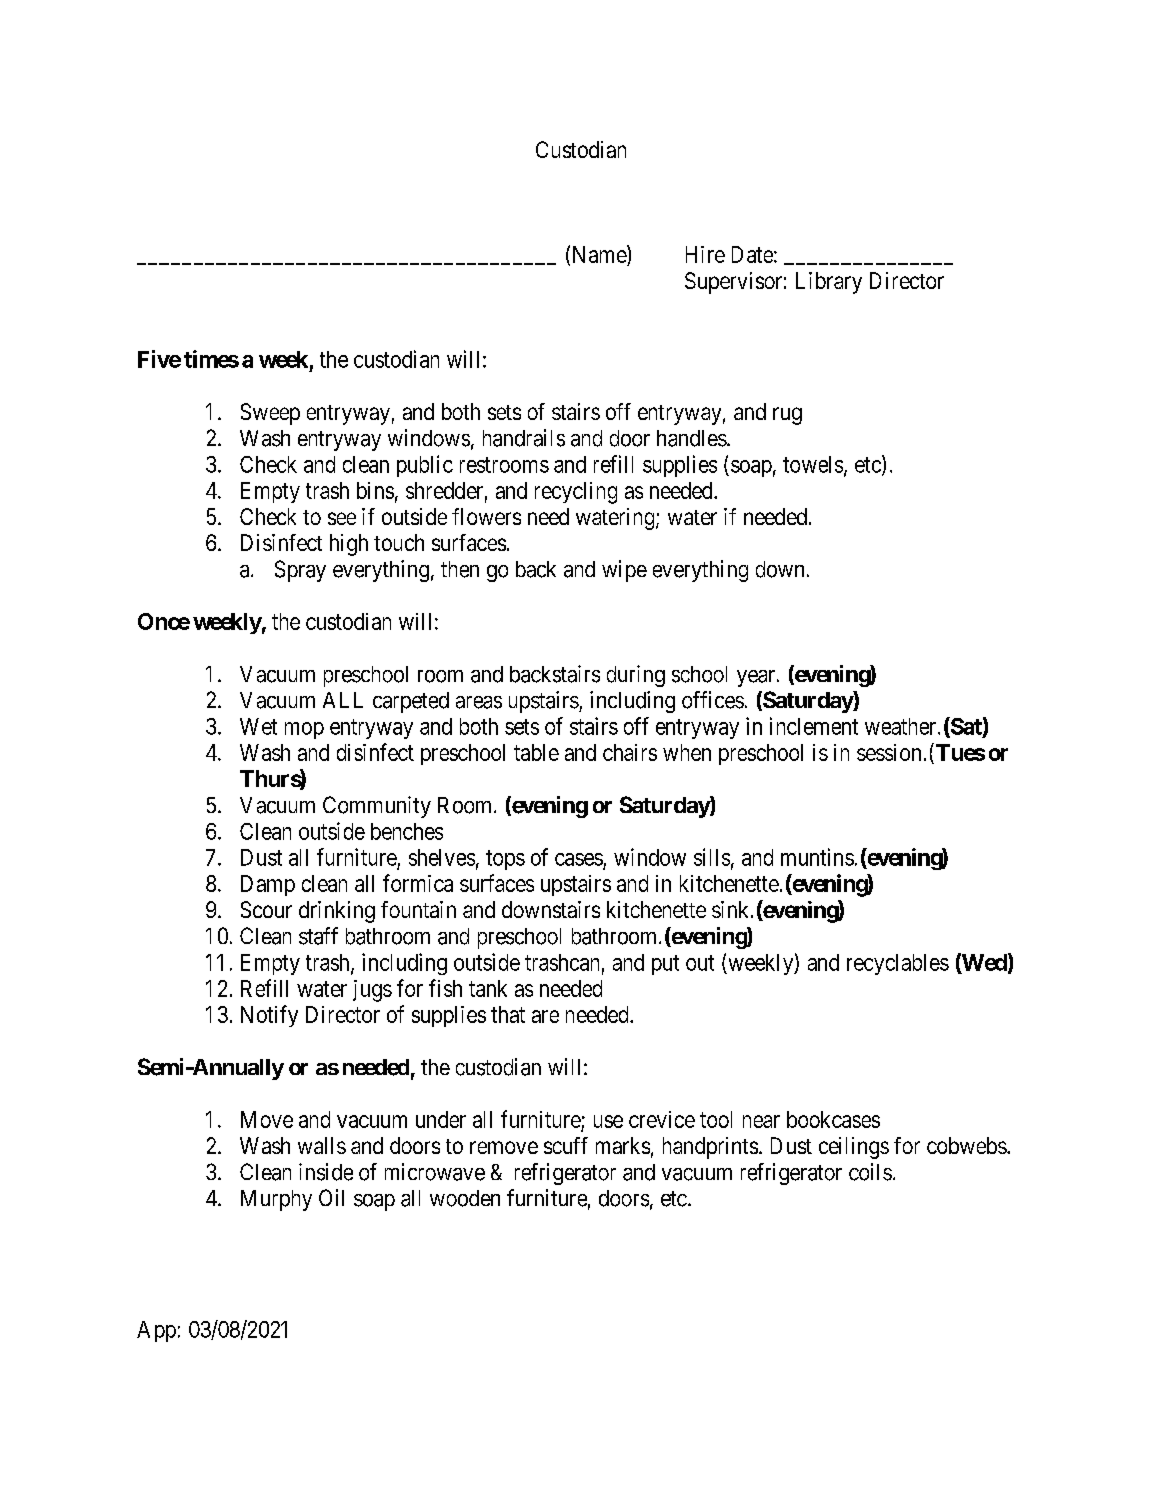 This image has height=1504, width=1162. I want to click on wooden, so click(465, 1198).
